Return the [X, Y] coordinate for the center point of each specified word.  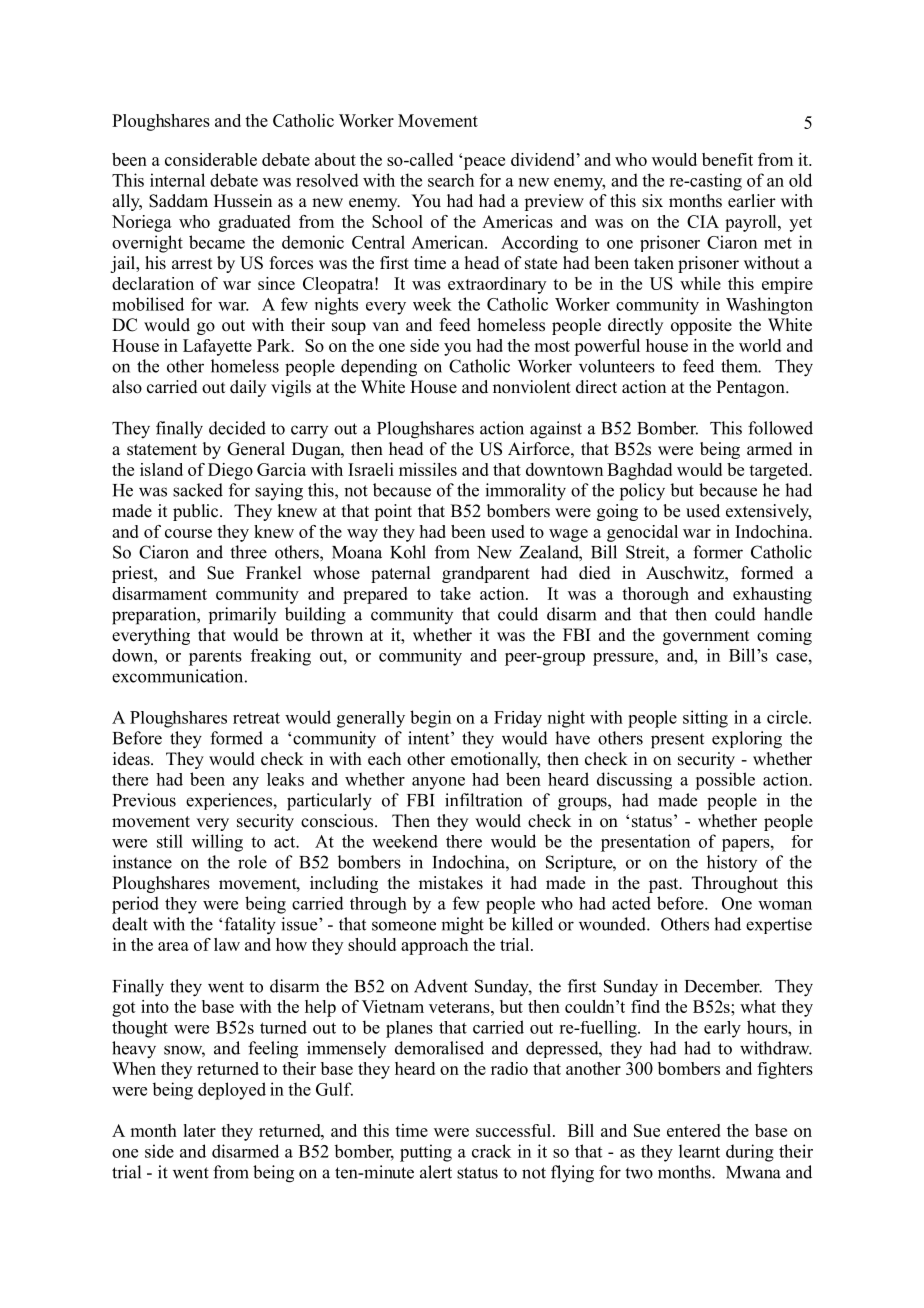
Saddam [178, 201]
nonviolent [532, 387]
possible [725, 781]
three [248, 552]
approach [434, 946]
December [723, 986]
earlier [752, 201]
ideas [132, 759]
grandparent [486, 574]
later [199, 1130]
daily [248, 388]
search [451, 180]
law [227, 944]
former [718, 552]
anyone [438, 783]
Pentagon [751, 388]
